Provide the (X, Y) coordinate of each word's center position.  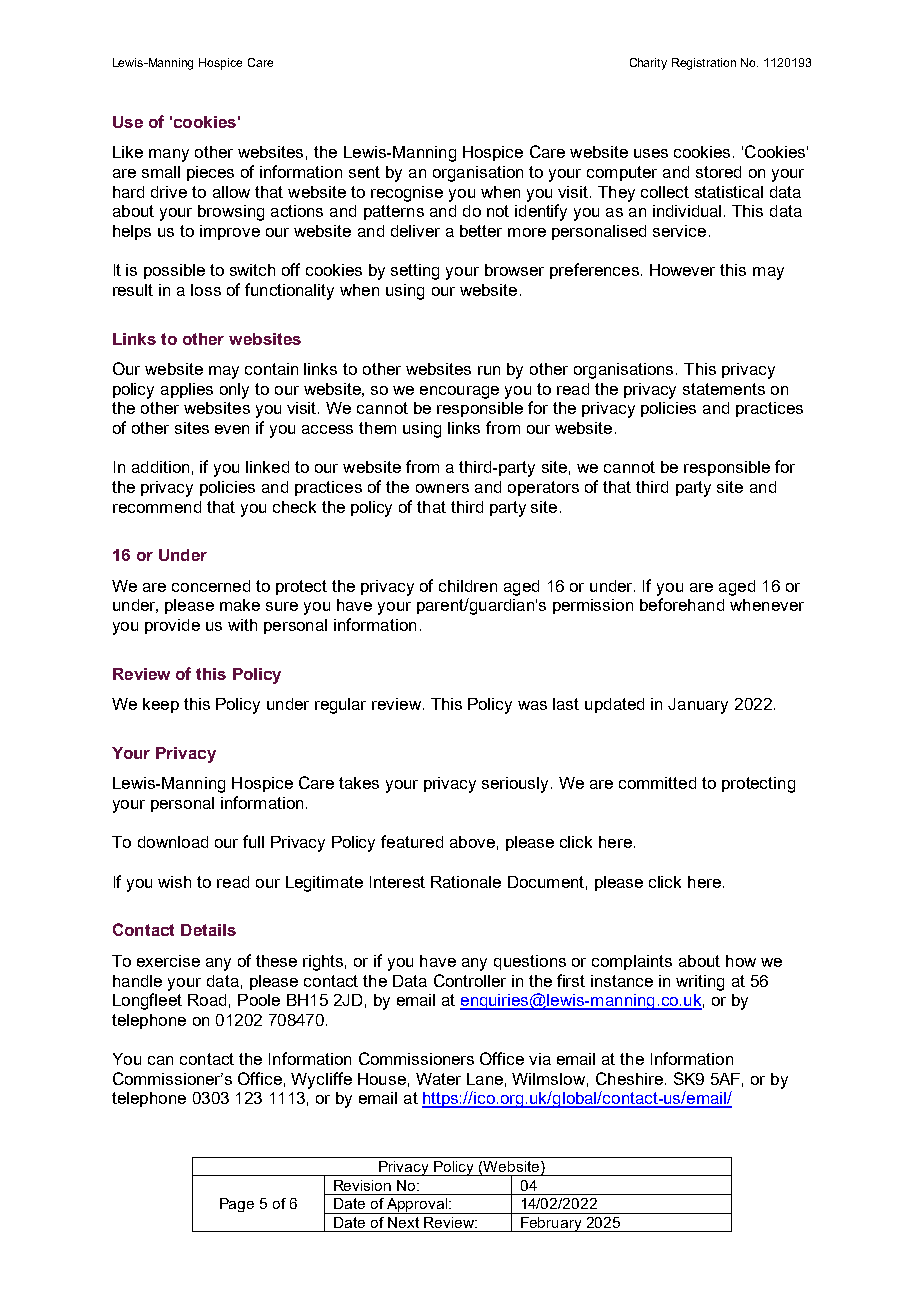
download (173, 842)
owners (442, 488)
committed (657, 783)
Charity (648, 64)
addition (160, 467)
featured (412, 841)
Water (438, 1079)
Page (237, 1205)
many (169, 155)
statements (724, 389)
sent (364, 172)
